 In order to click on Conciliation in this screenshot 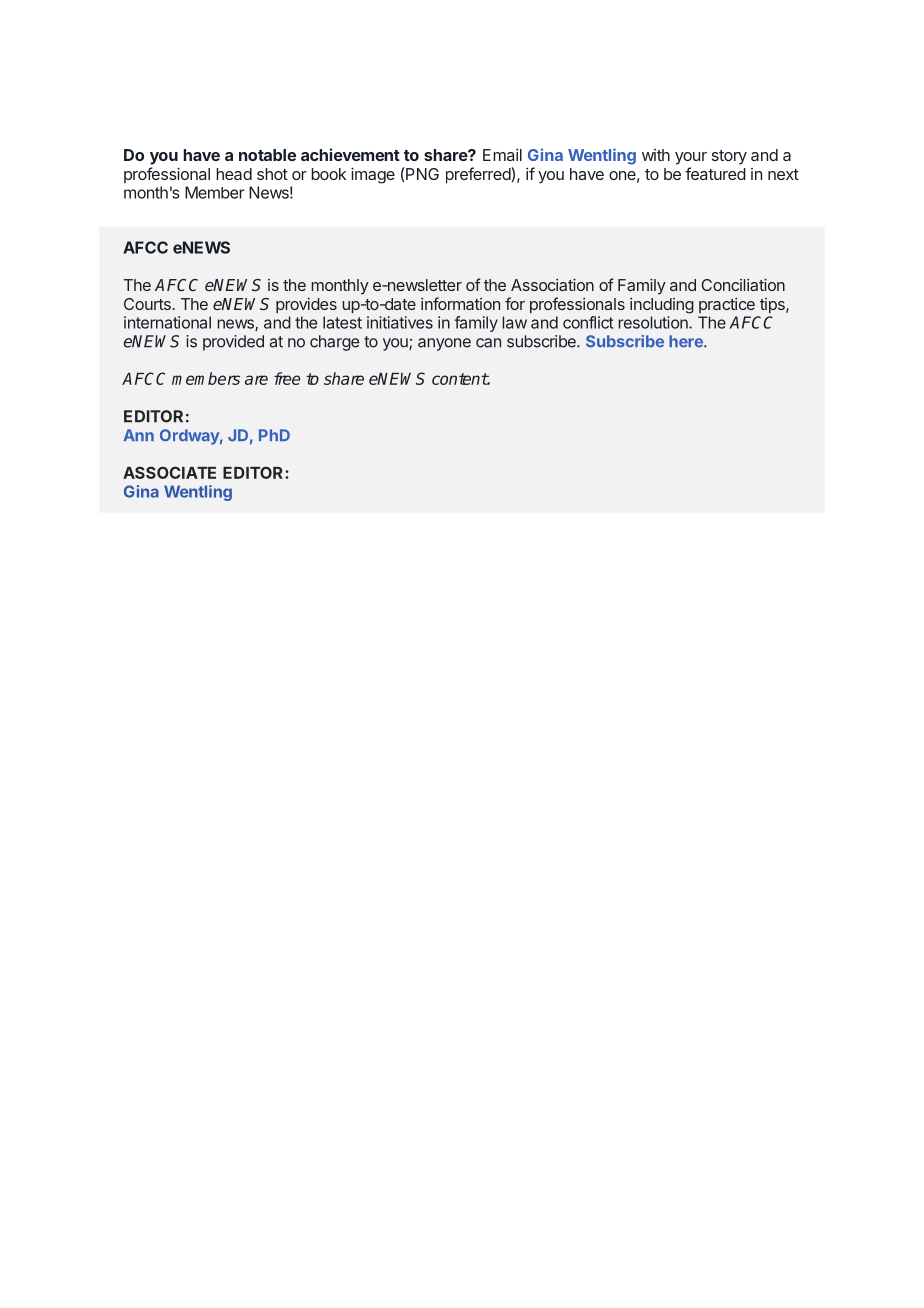, I will do `click(743, 285)`.
